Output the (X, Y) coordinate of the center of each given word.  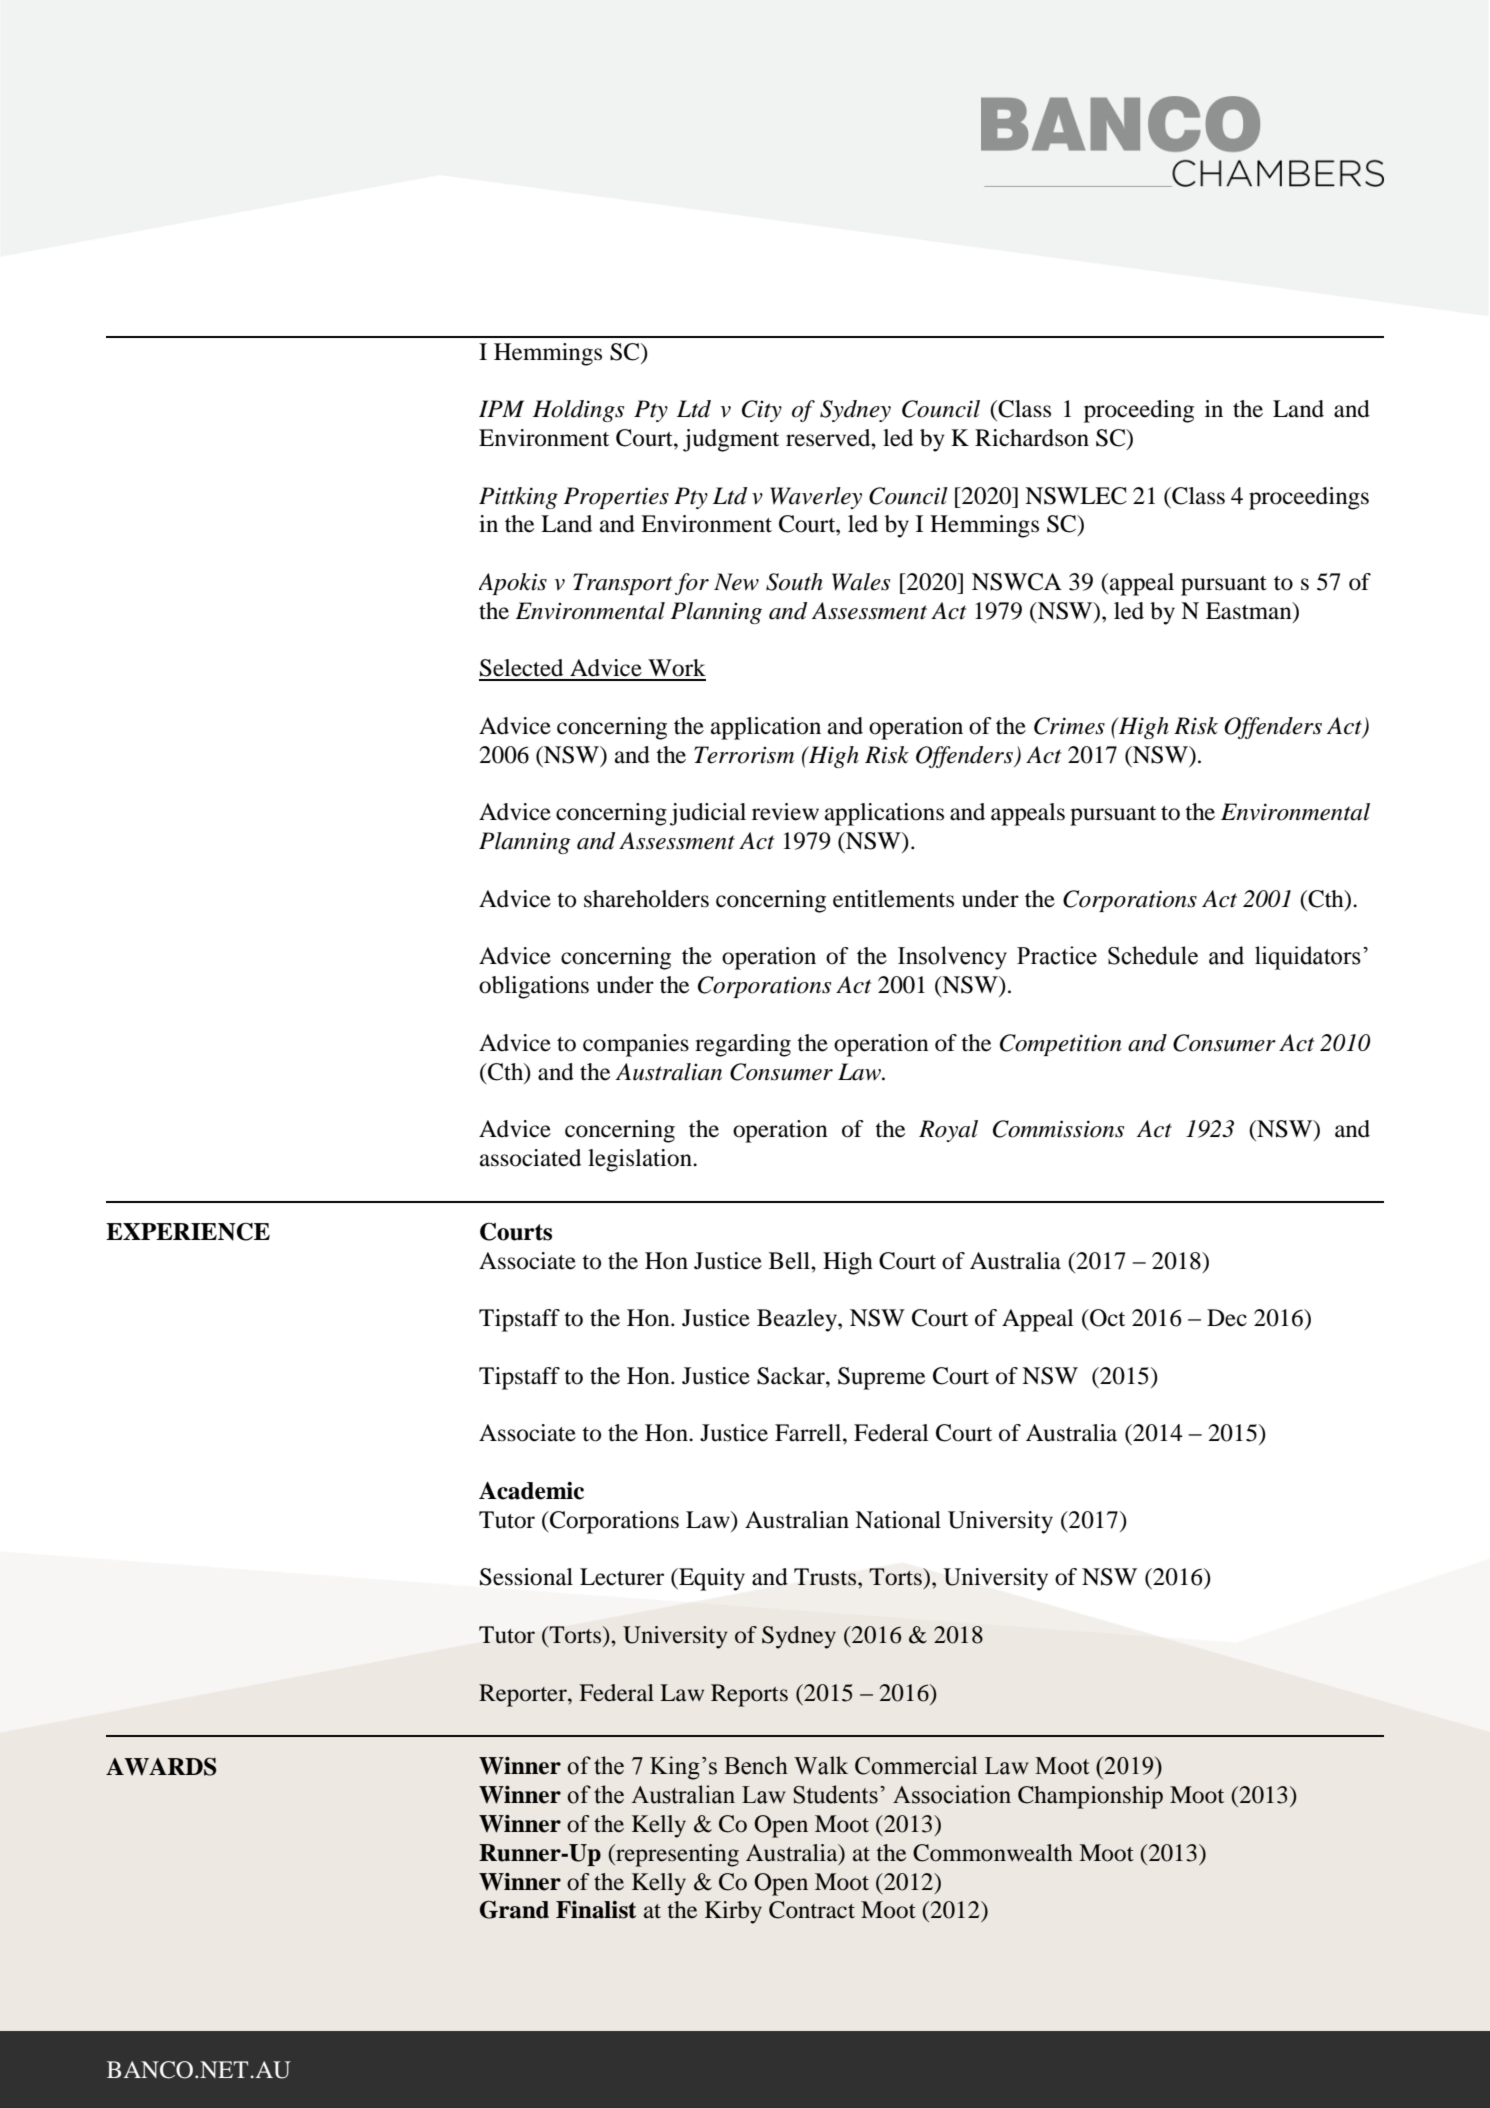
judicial (708, 814)
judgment (731, 440)
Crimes (1069, 726)
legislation (641, 1160)
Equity (711, 1579)
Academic (531, 1491)
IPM (501, 408)
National (898, 1520)
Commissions (1058, 1129)
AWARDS (161, 1766)
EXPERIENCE (188, 1231)
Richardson (1032, 438)
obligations (534, 987)
